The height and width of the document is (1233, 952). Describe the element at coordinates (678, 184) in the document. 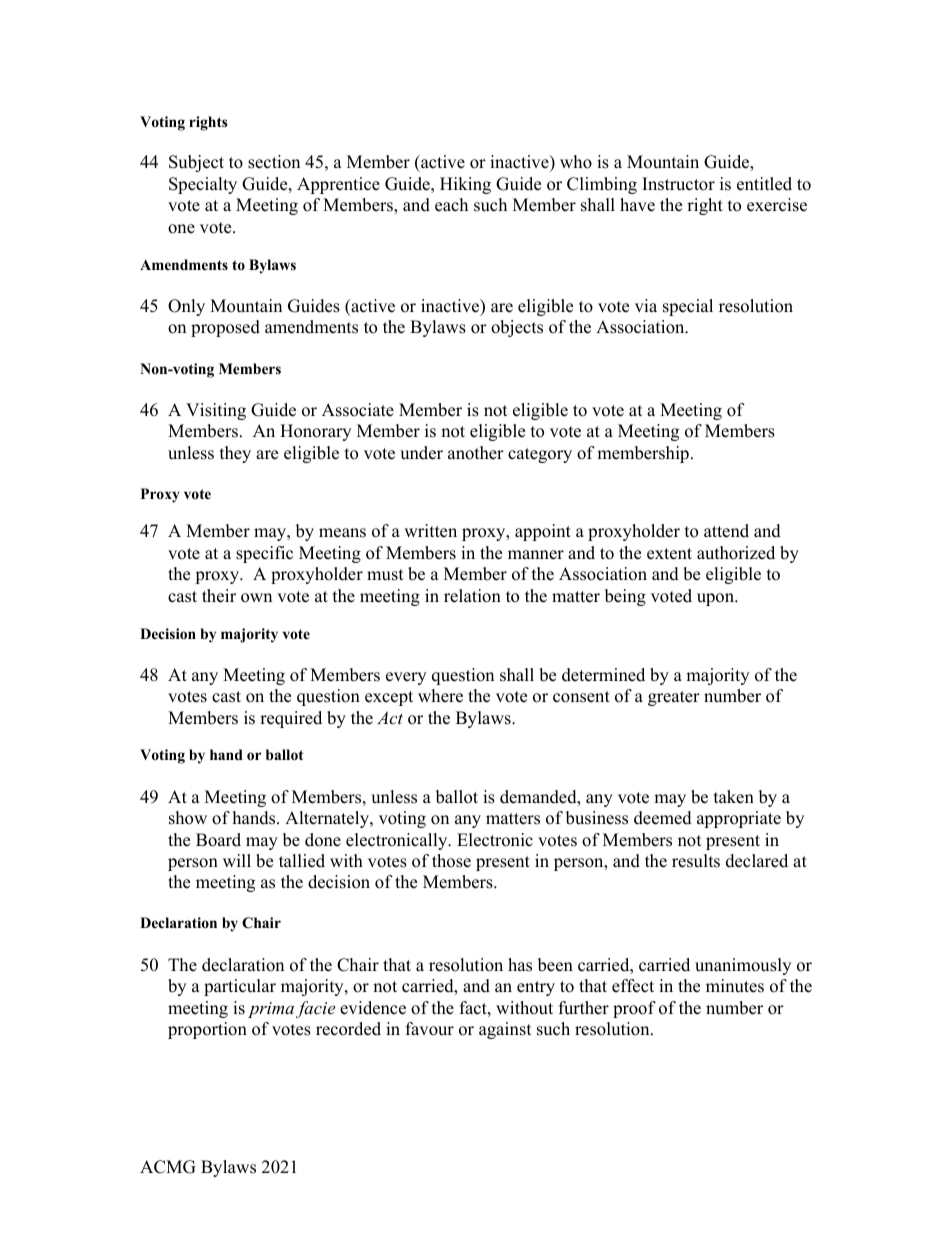

I see `Instructor` at that location.
